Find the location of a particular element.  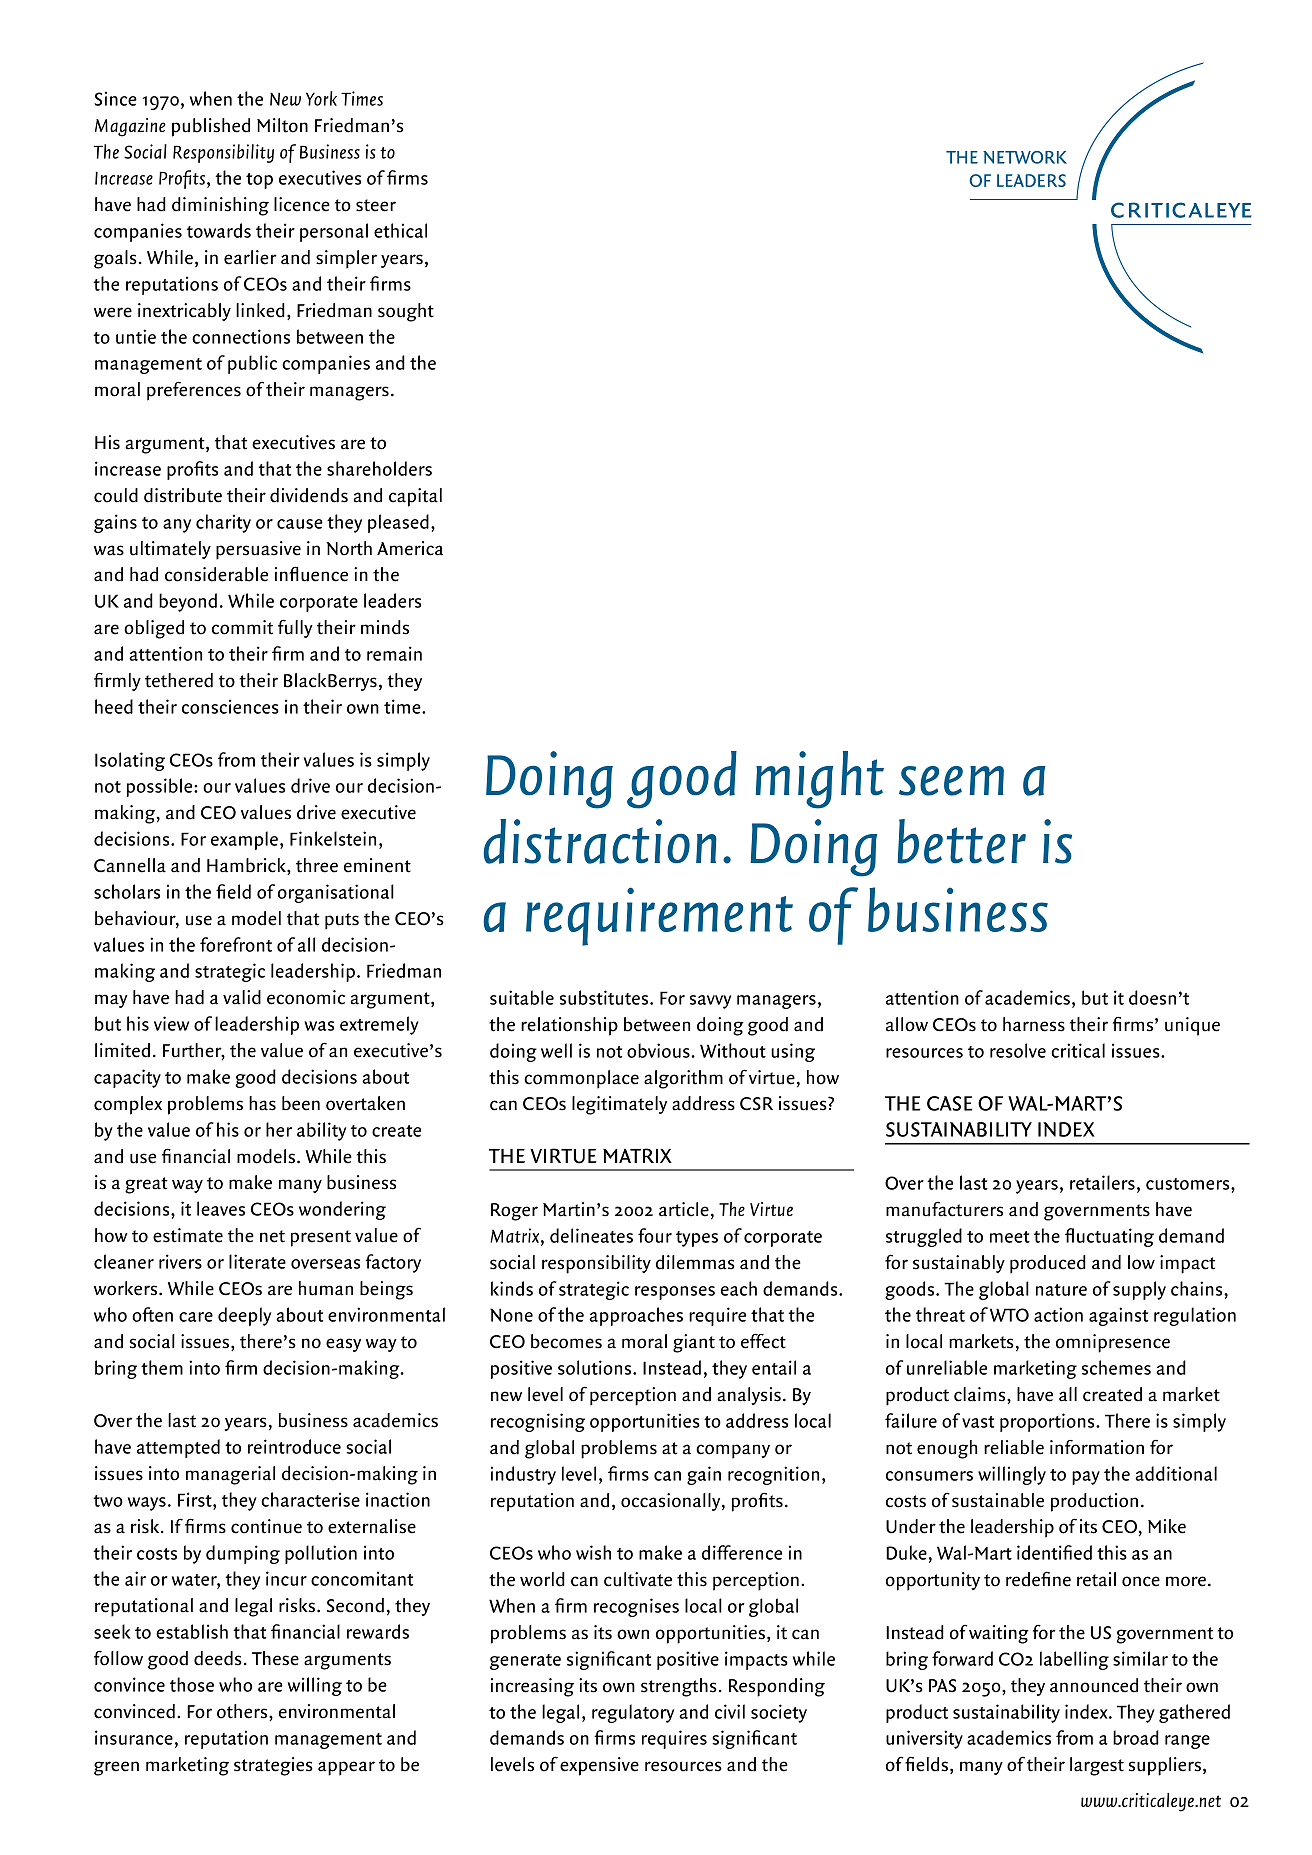

ethical is located at coordinates (400, 230).
